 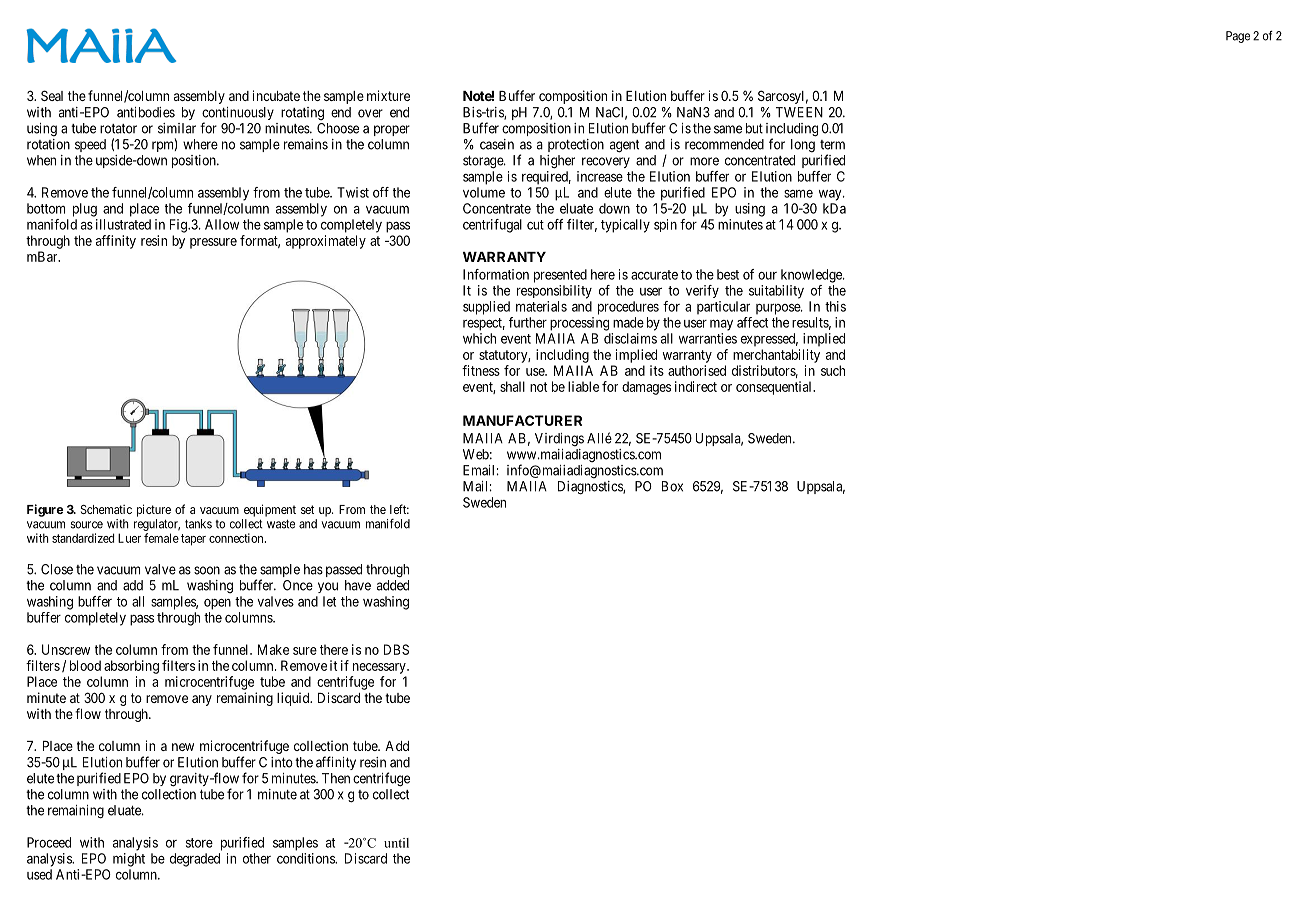 I want to click on knowledge, so click(x=812, y=276).
